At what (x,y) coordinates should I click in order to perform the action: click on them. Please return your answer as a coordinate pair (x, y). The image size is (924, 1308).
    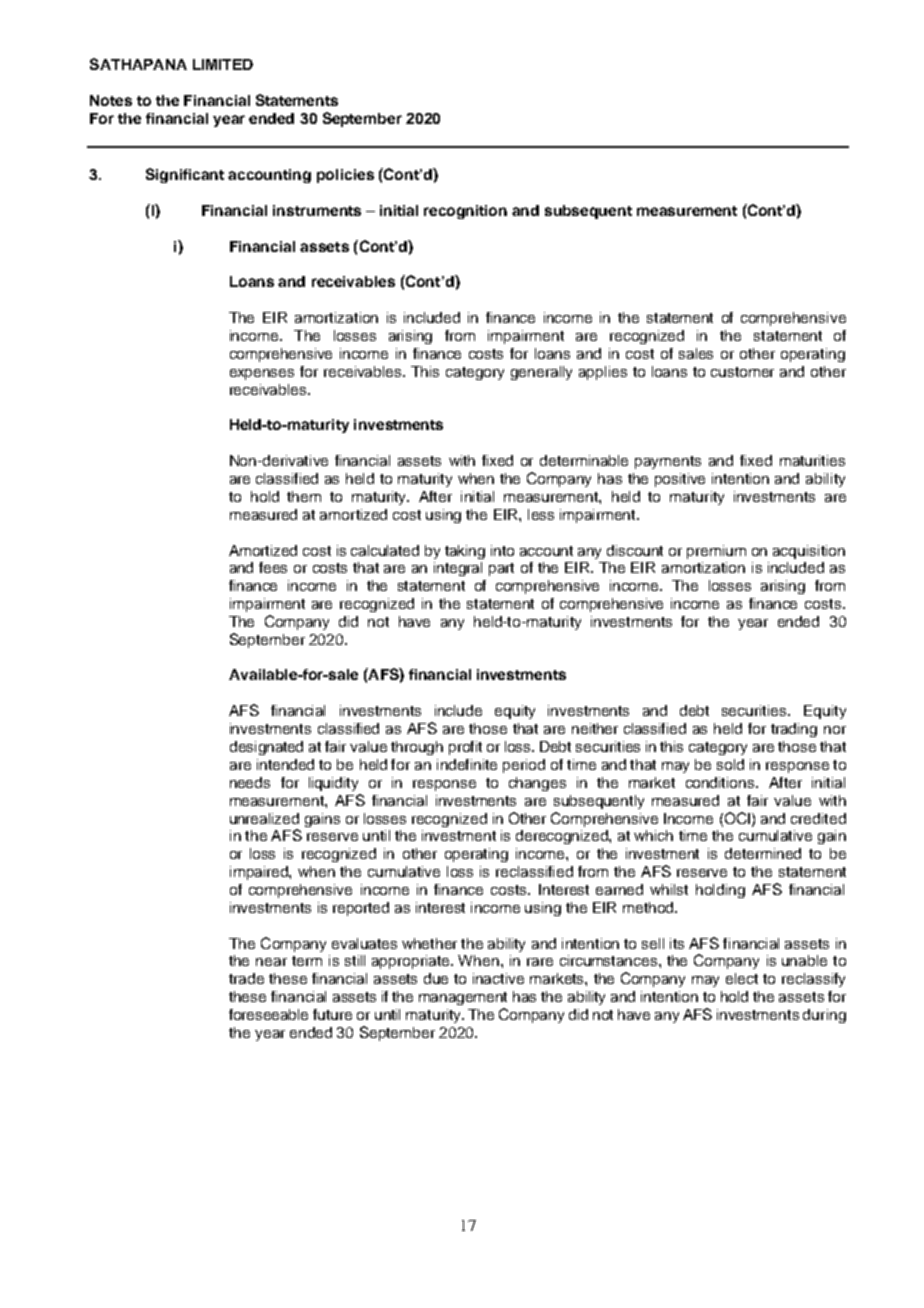
    Looking at the image, I should click on (304, 496).
